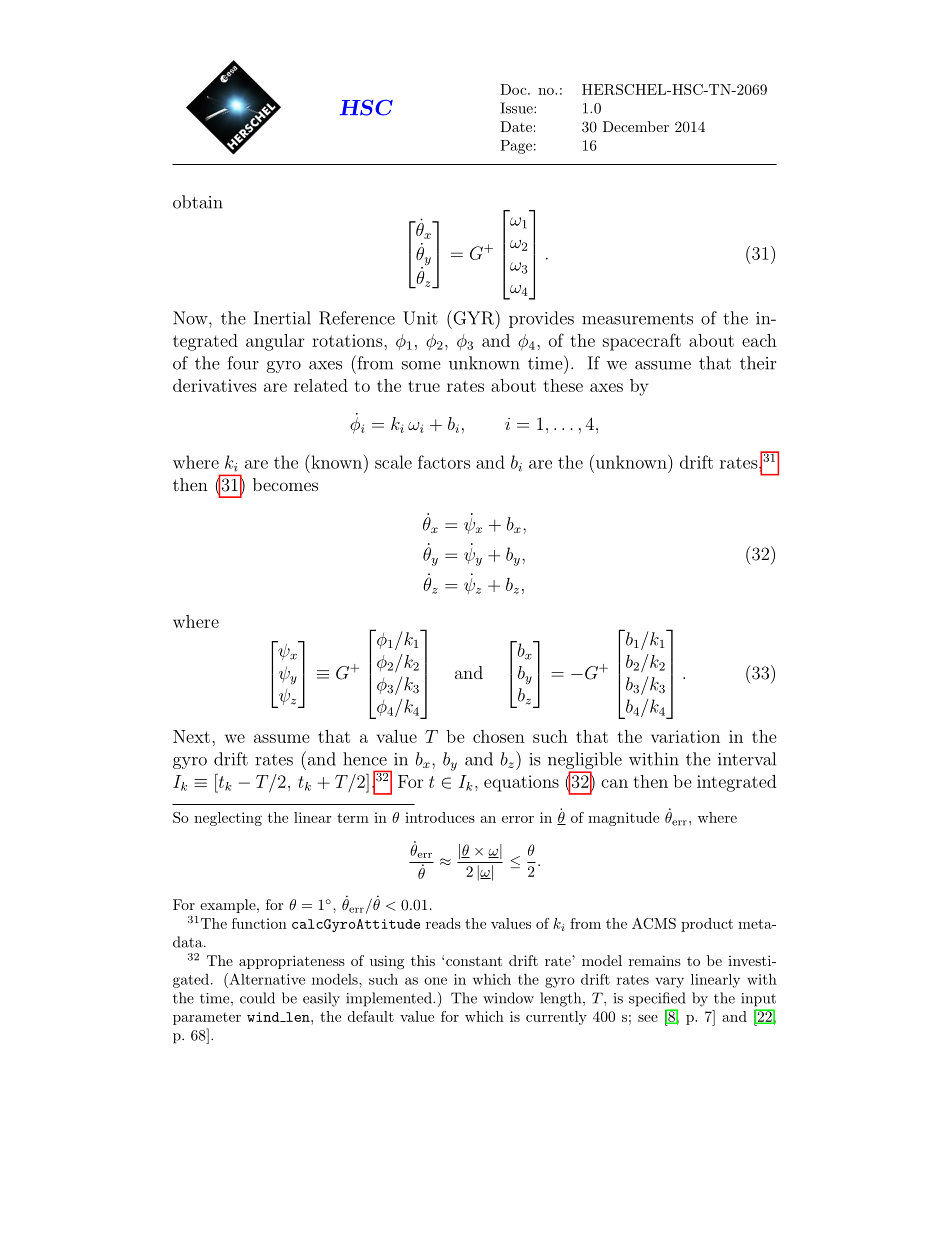 This screenshot has width=952, height=1233. Describe the element at coordinates (499, 736) in the screenshot. I see `chosen` at that location.
